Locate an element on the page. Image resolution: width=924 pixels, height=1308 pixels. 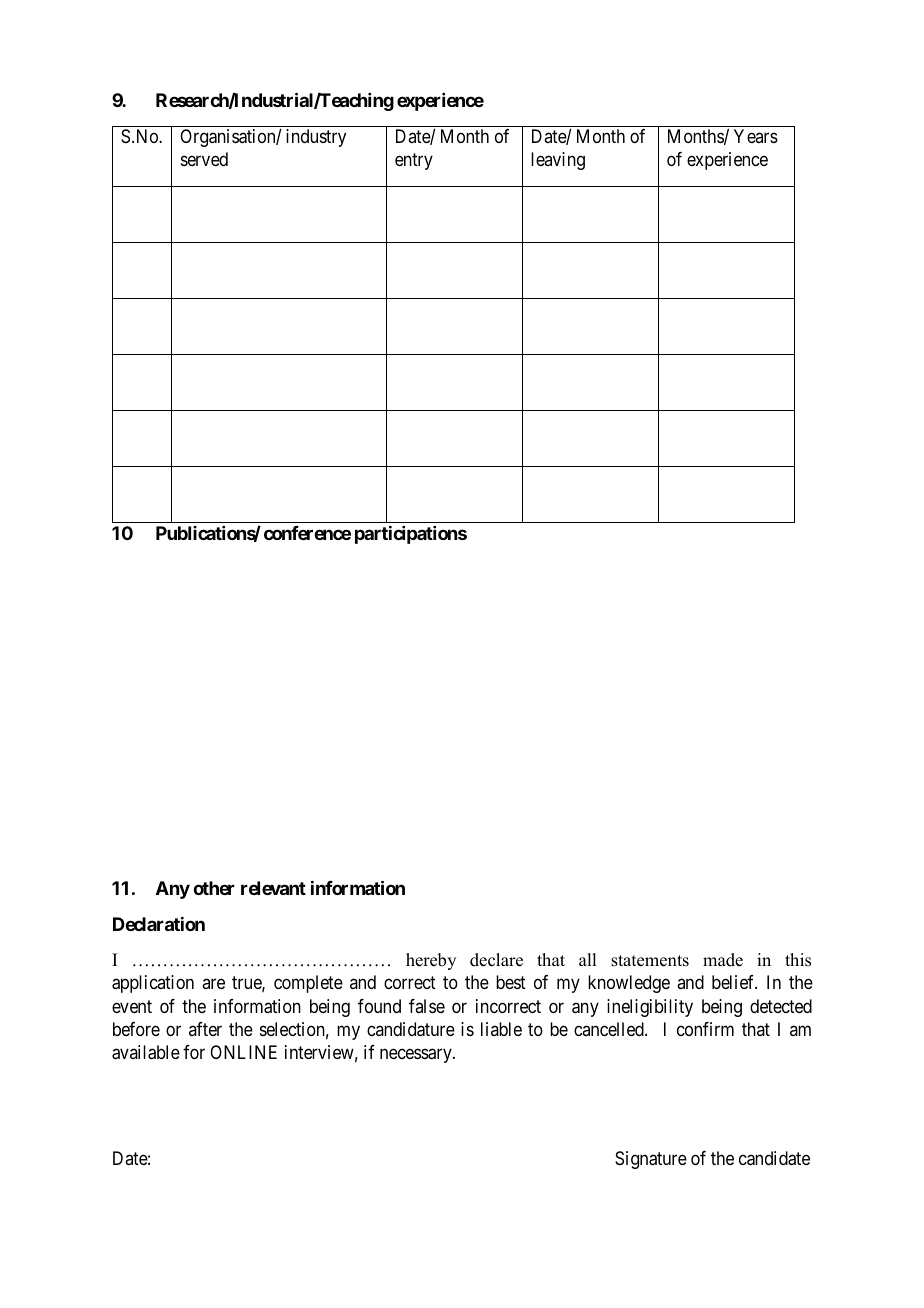
entry is located at coordinates (414, 162).
